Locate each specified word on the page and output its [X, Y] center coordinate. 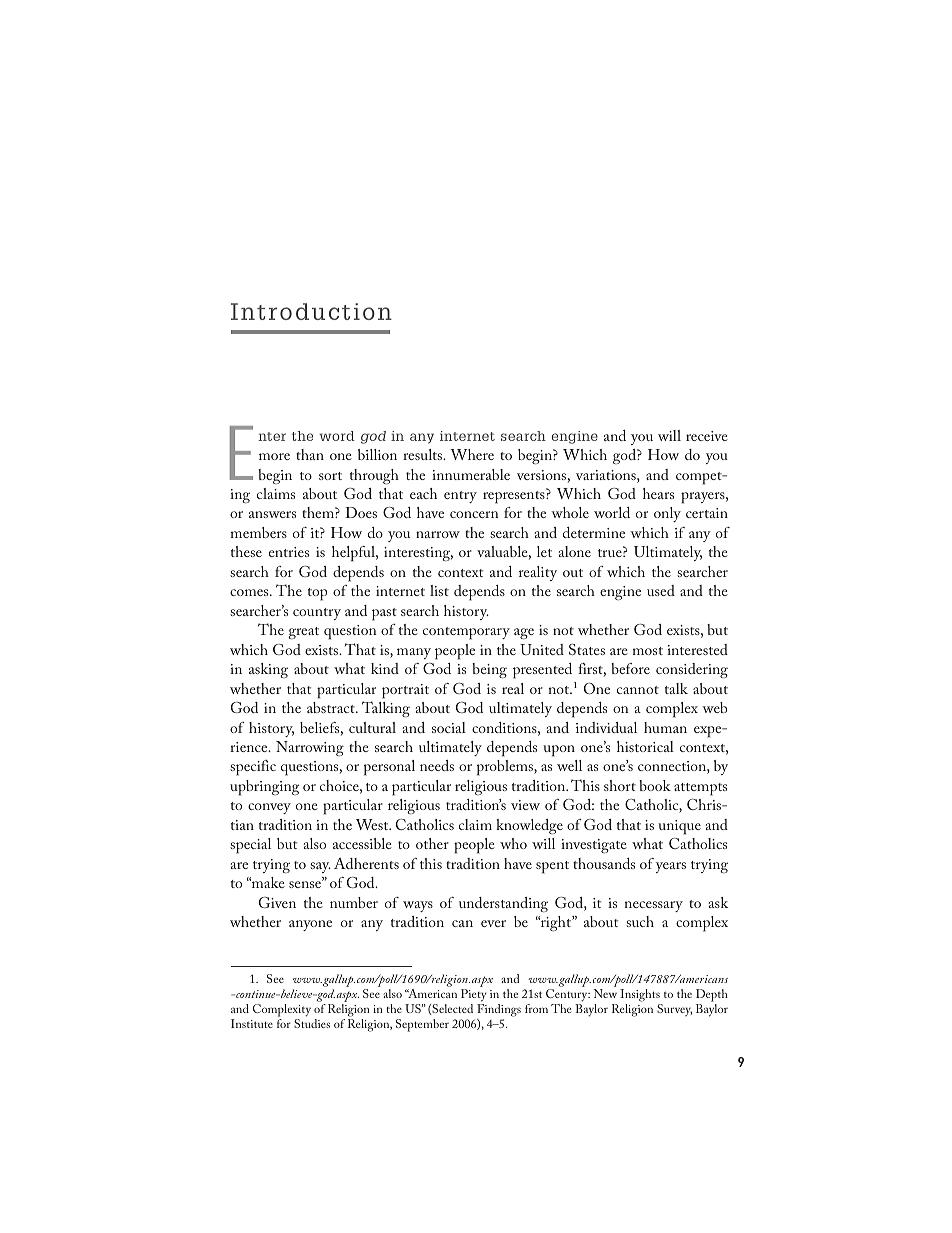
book [655, 785]
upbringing [264, 788]
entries [289, 552]
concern [474, 514]
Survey [674, 1010]
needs [437, 765]
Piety [473, 995]
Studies [312, 1023]
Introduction [311, 311]
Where [472, 454]
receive [707, 436]
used [661, 590]
